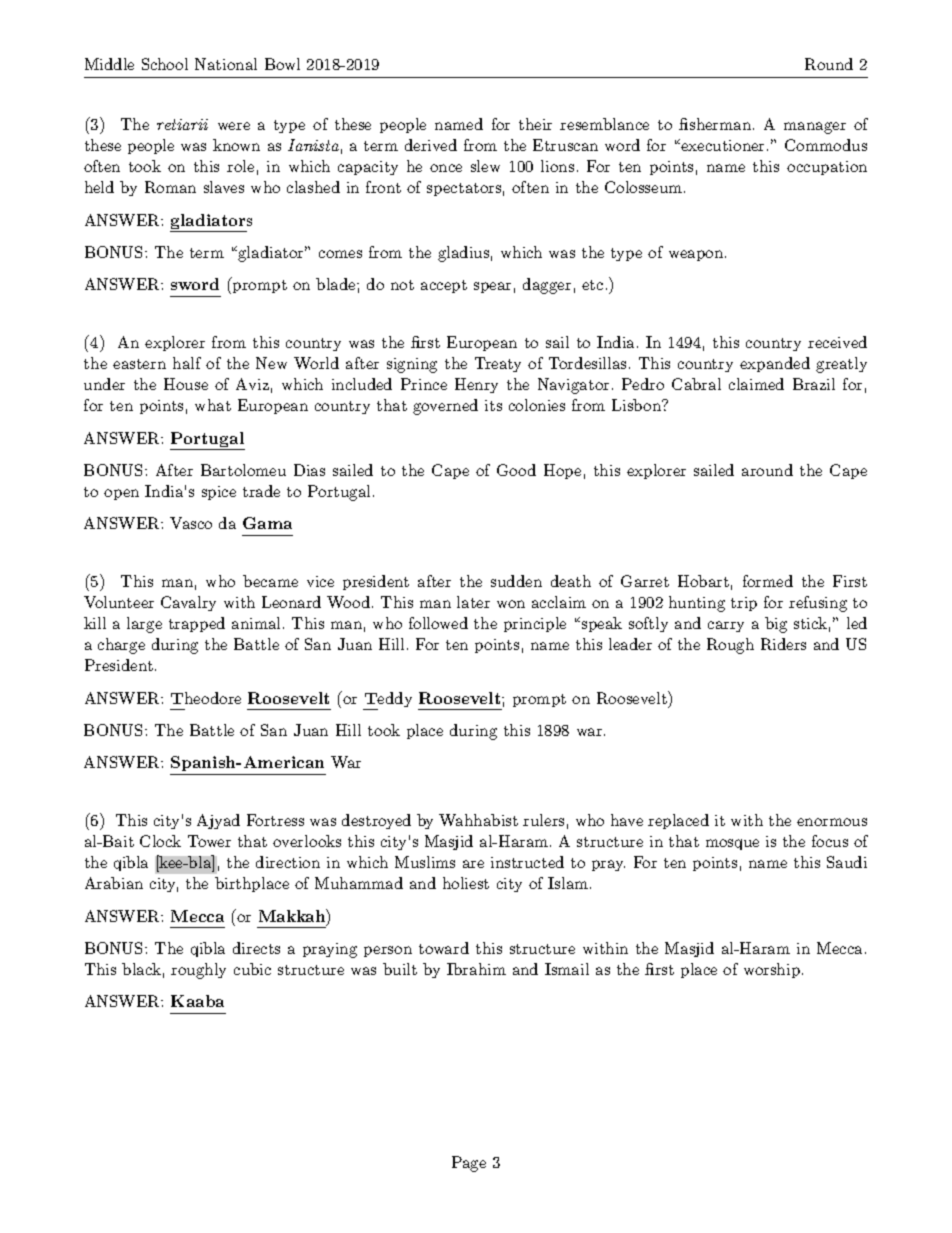  What do you see at coordinates (744, 604) in the screenshot?
I see `trip` at bounding box center [744, 604].
